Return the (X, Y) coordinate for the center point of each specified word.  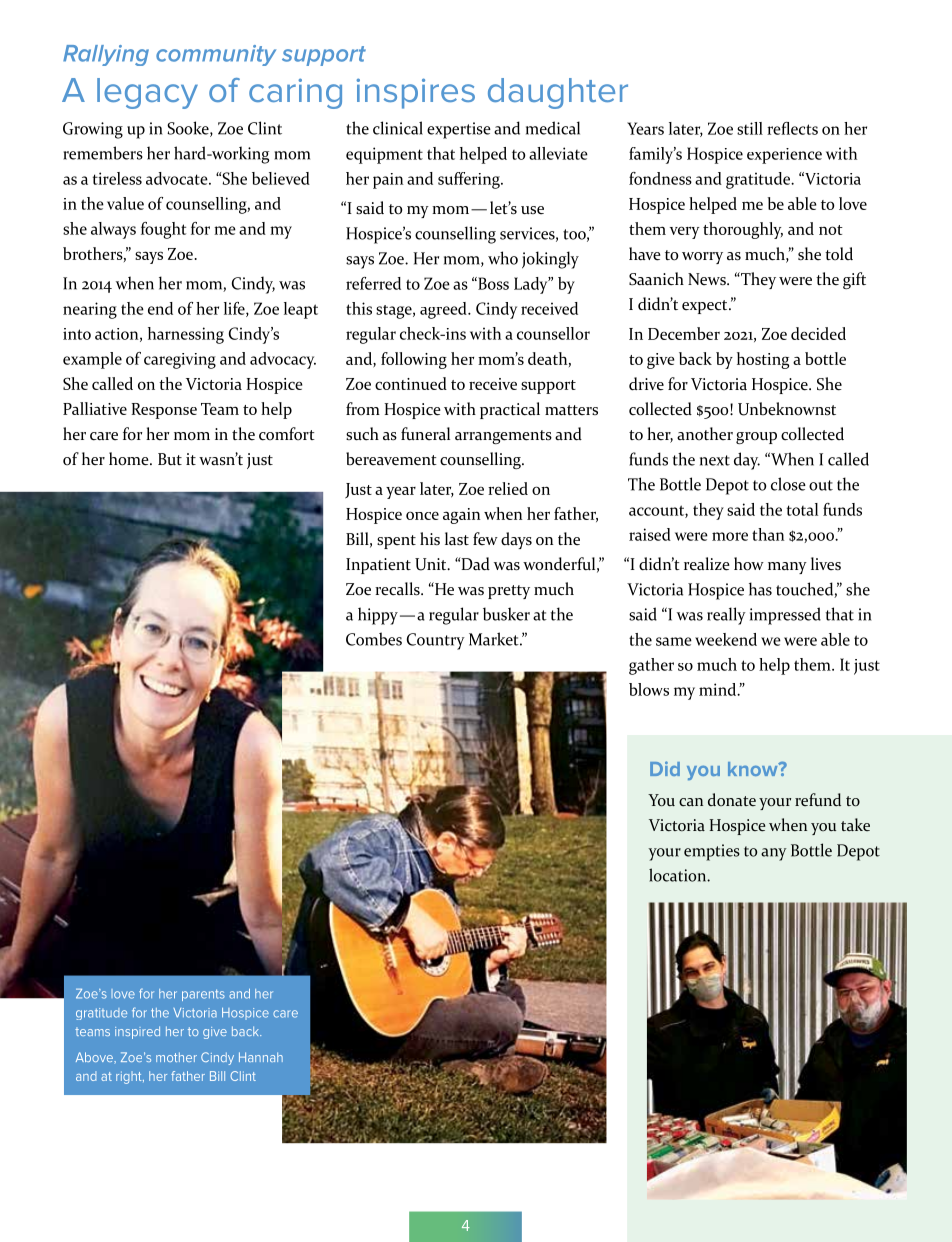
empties (712, 852)
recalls (398, 589)
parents (203, 995)
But (170, 459)
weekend (726, 639)
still (750, 128)
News (708, 279)
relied (508, 488)
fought (163, 230)
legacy (147, 93)
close (788, 484)
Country (436, 641)
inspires (416, 93)
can (691, 802)
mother (176, 1057)
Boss (492, 283)
